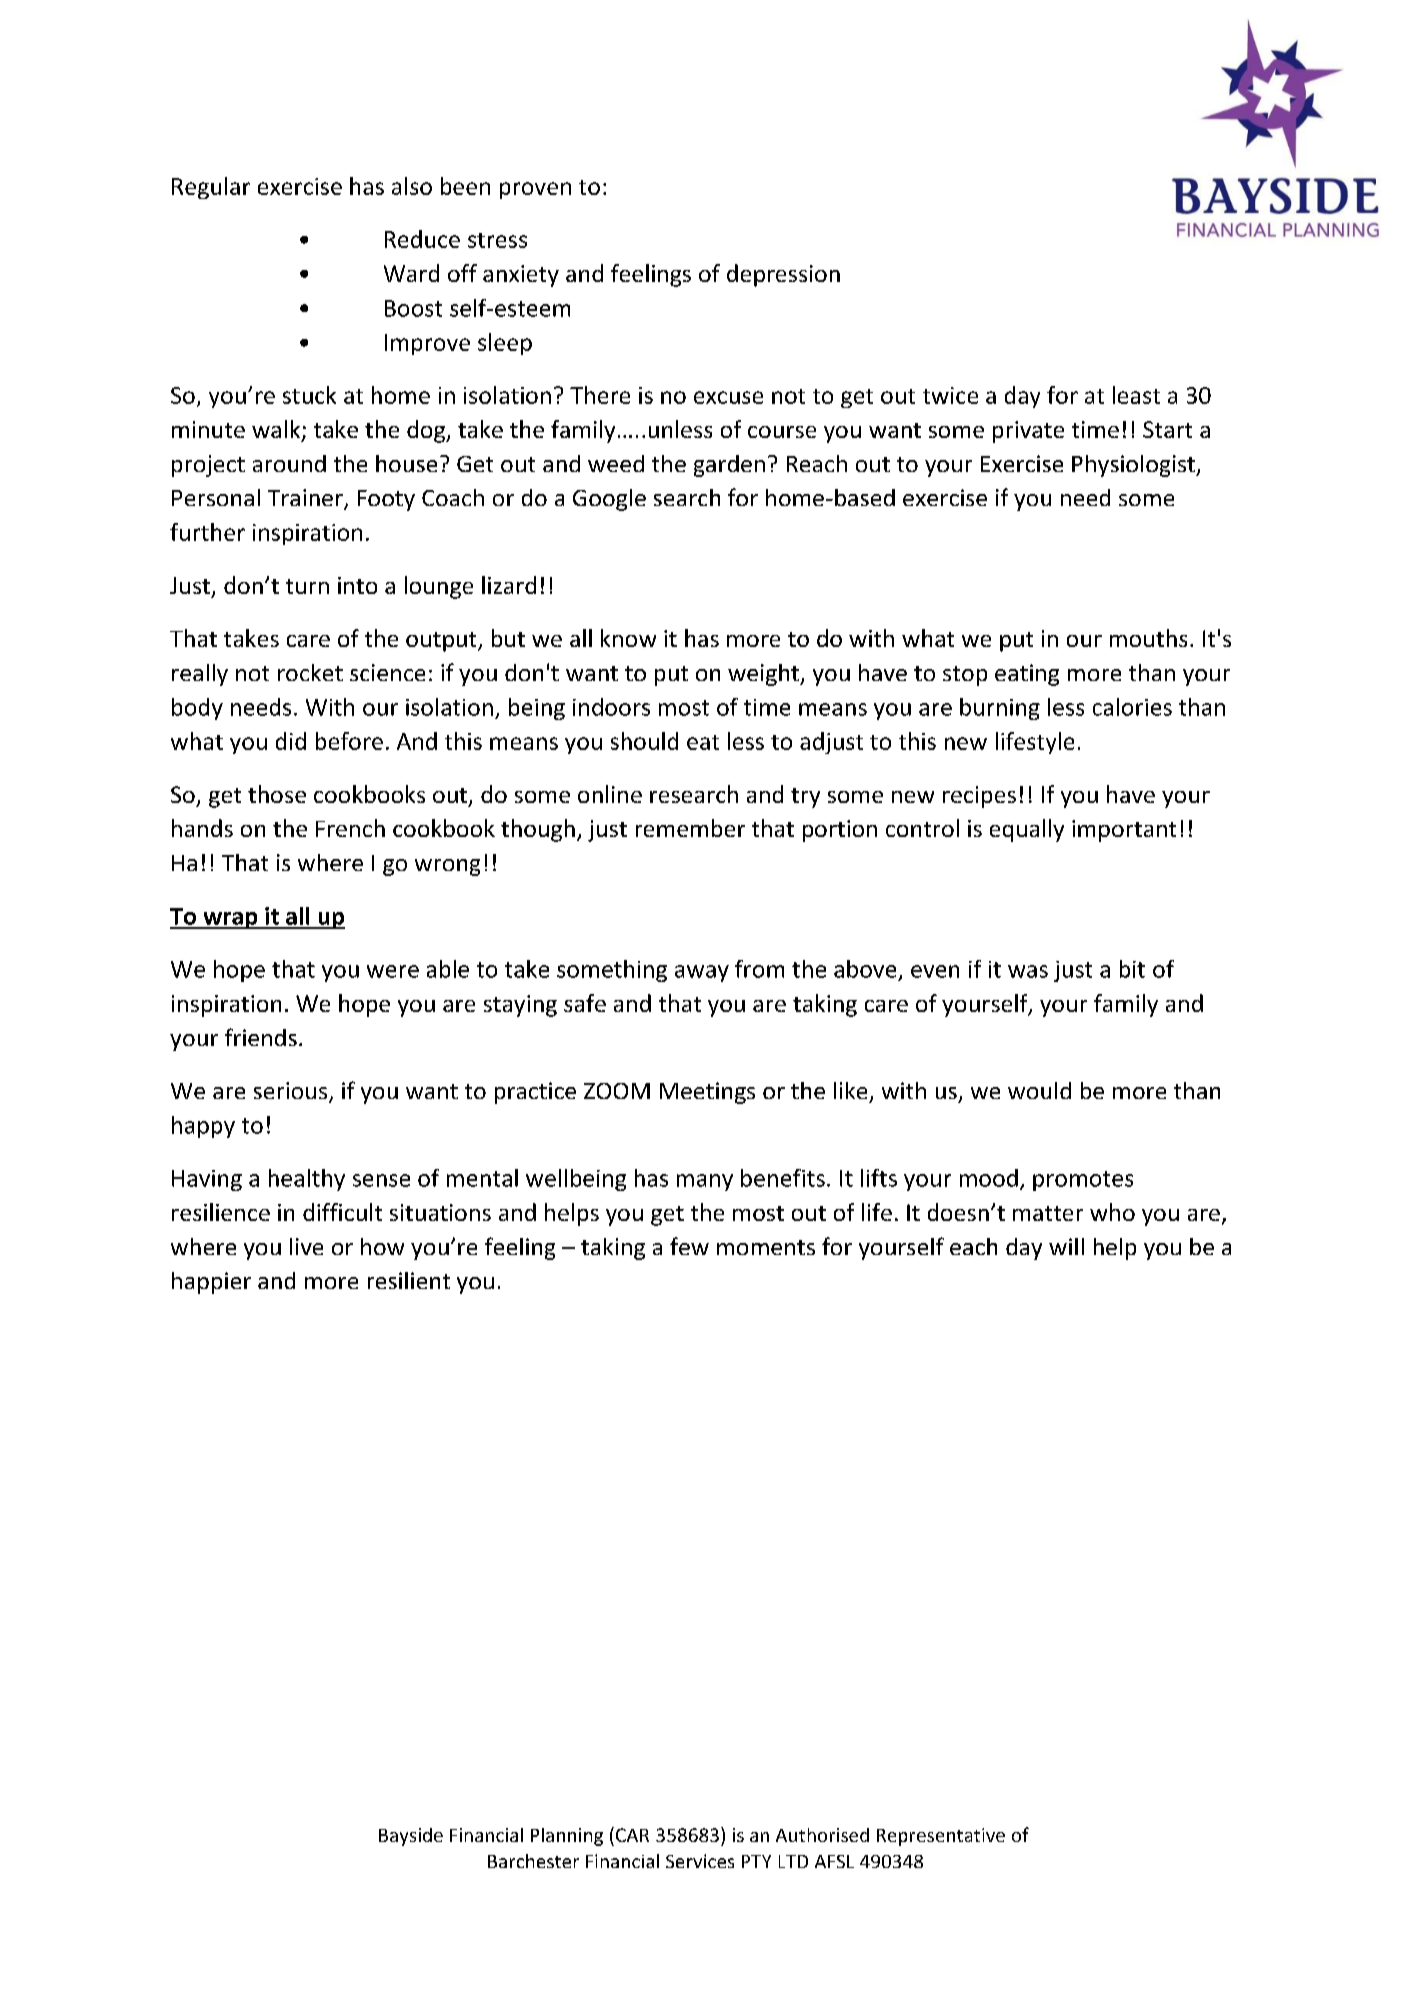 This screenshot has height=1989, width=1406. I want to click on Ward, so click(411, 273).
